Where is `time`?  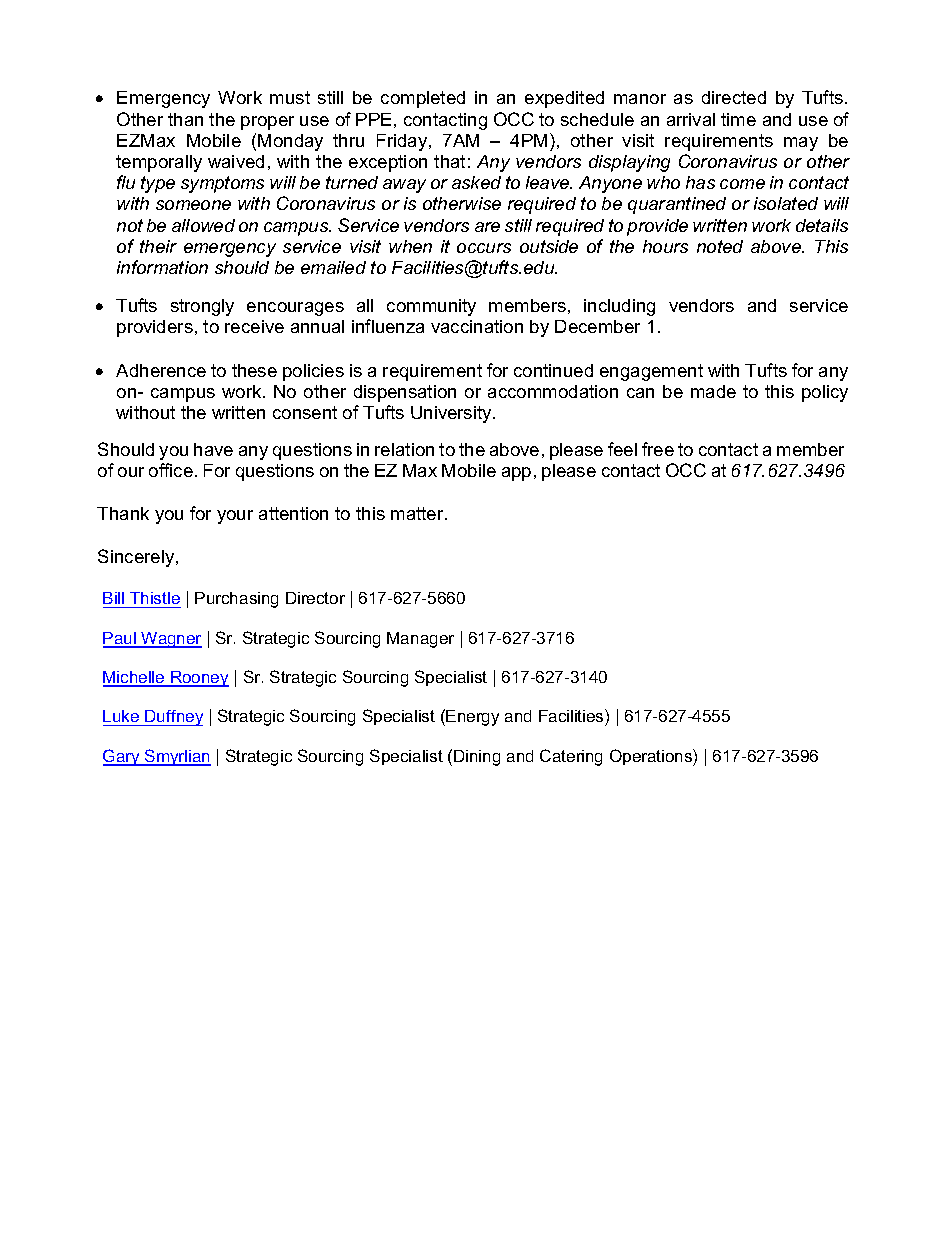 time is located at coordinates (738, 119).
